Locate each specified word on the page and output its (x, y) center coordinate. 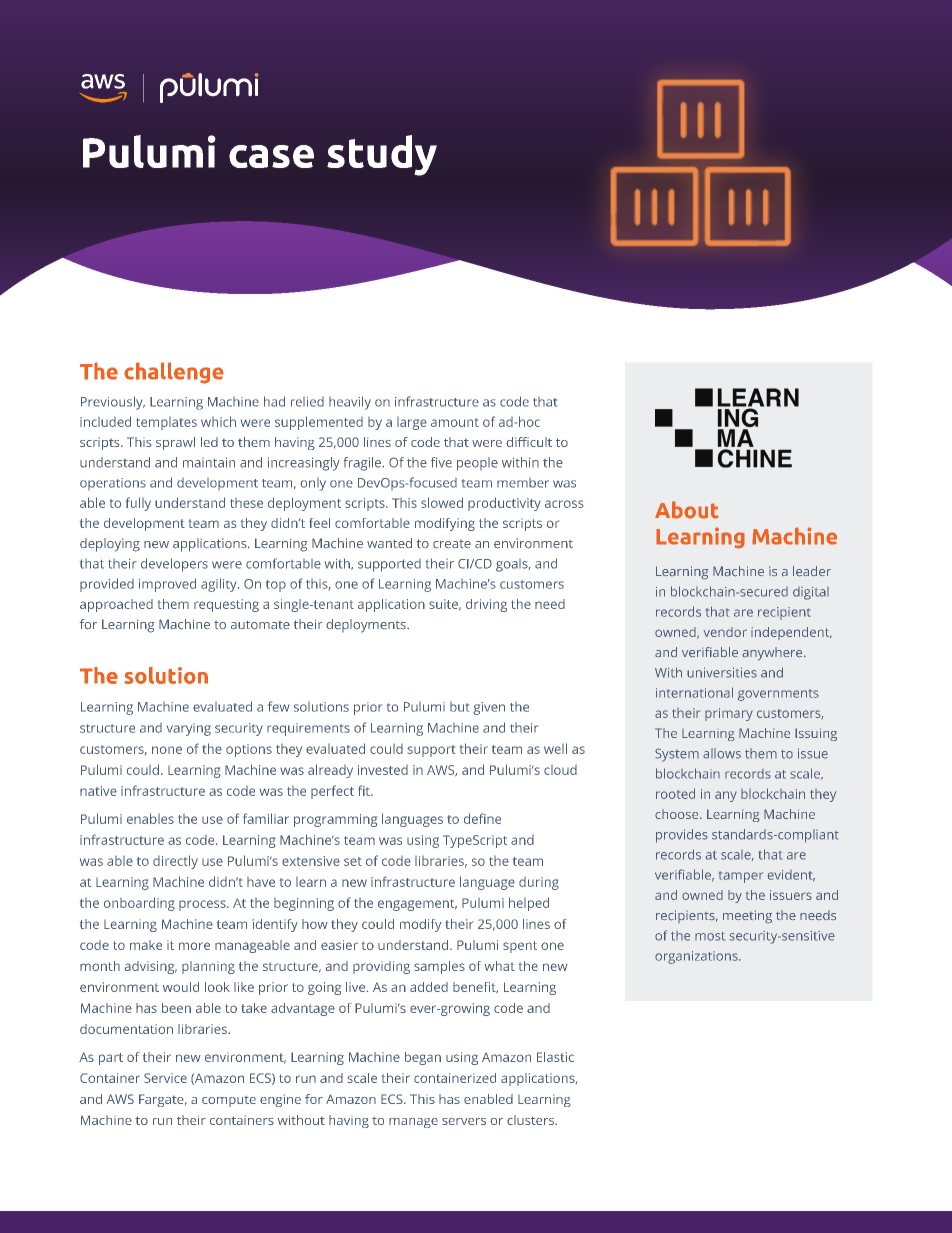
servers (464, 1121)
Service (165, 1078)
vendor (725, 632)
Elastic (555, 1057)
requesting (226, 605)
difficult (529, 442)
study (382, 155)
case (271, 156)
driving (486, 605)
